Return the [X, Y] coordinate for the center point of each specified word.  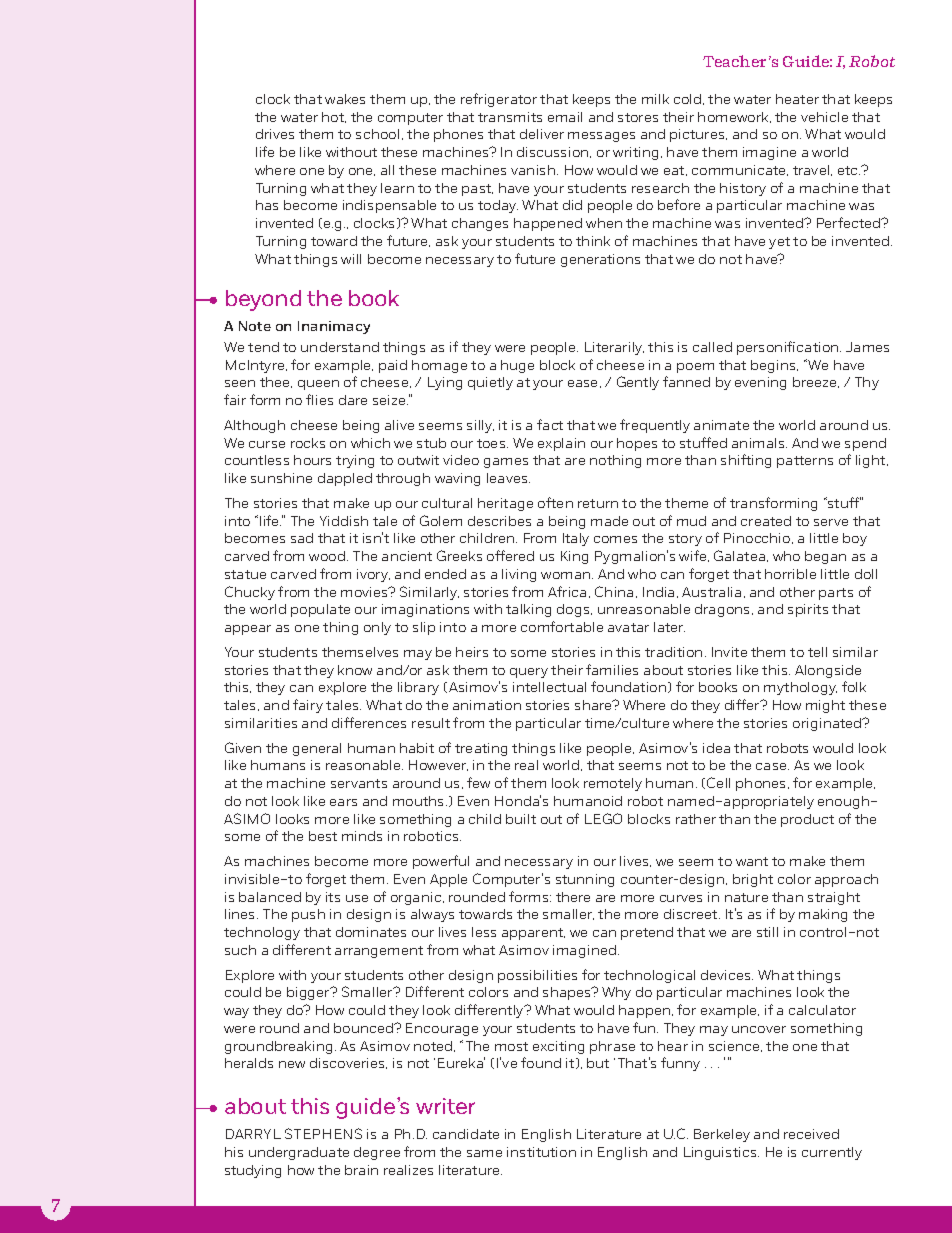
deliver [542, 134]
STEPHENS [323, 1133]
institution [541, 1152]
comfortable [562, 626]
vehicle [824, 117]
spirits [808, 610]
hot [334, 117]
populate [320, 610]
